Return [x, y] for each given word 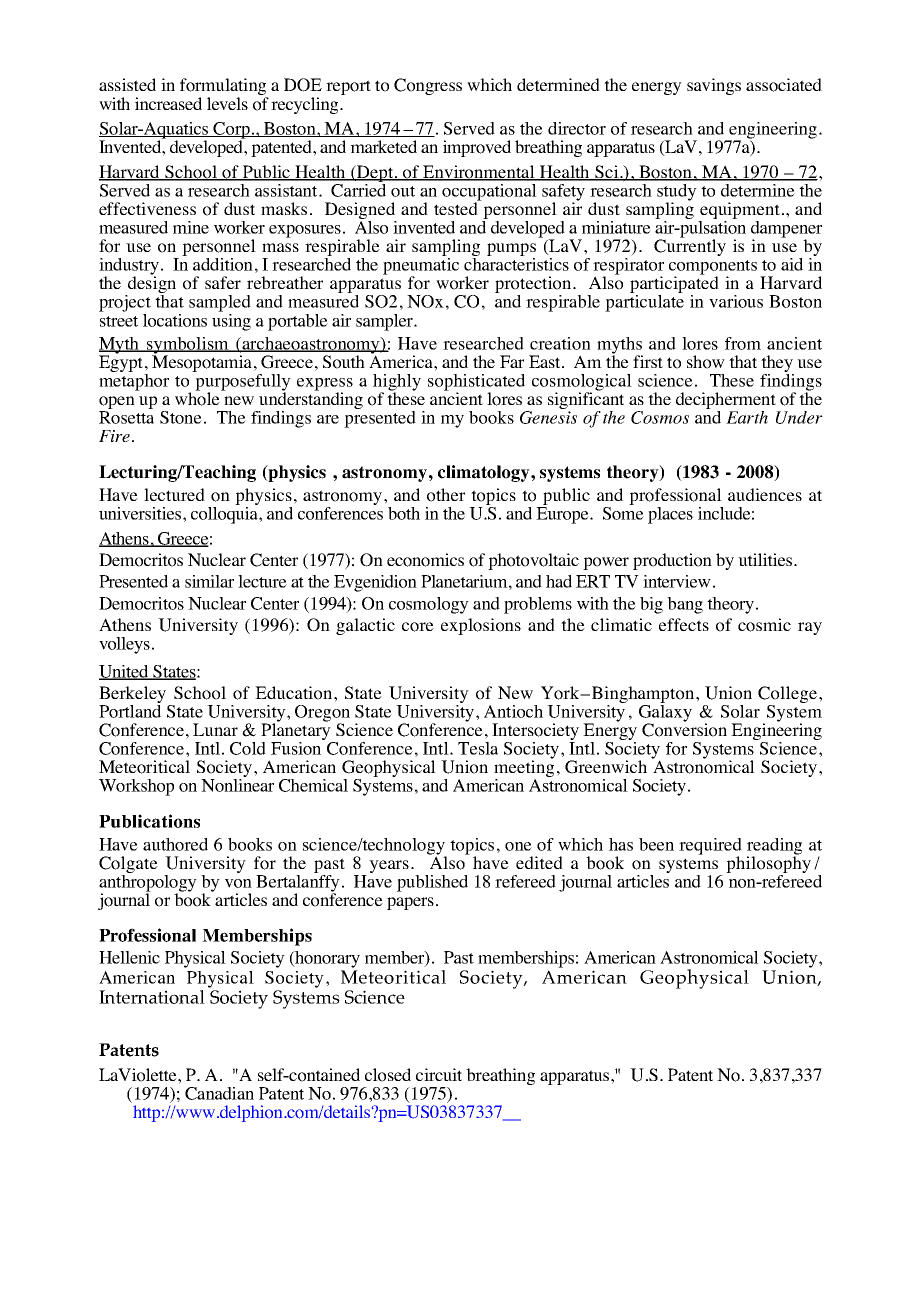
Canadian [219, 1093]
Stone [181, 417]
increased [168, 103]
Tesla [478, 748]
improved [477, 148]
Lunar [215, 729]
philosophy [768, 865]
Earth [747, 417]
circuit [439, 1074]
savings [714, 86]
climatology [485, 473]
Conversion [684, 729]
